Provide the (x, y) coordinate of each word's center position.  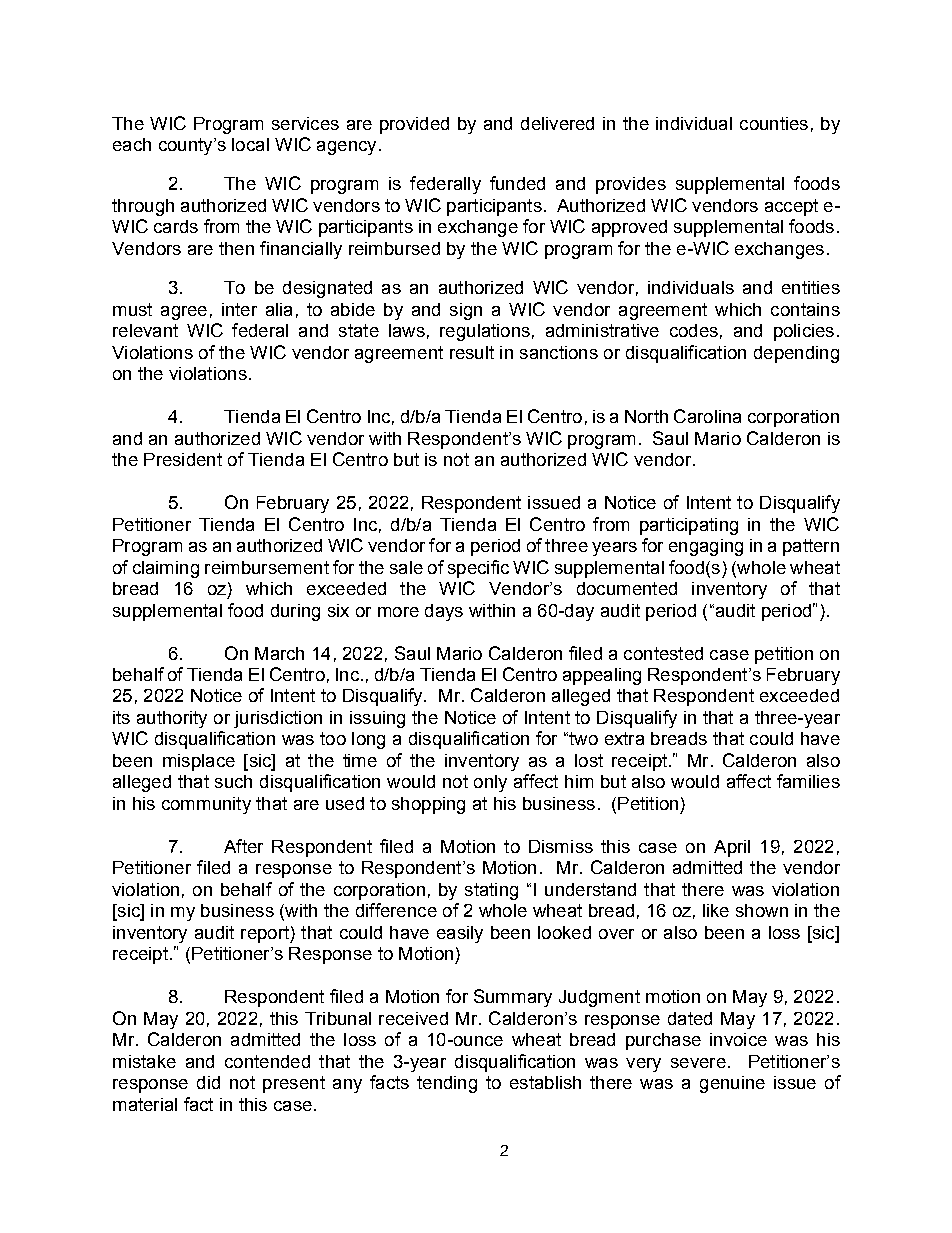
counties (774, 123)
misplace (199, 762)
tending (447, 1084)
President (183, 459)
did (208, 1082)
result (472, 352)
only (490, 783)
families (808, 781)
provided (414, 125)
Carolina (707, 416)
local (250, 144)
